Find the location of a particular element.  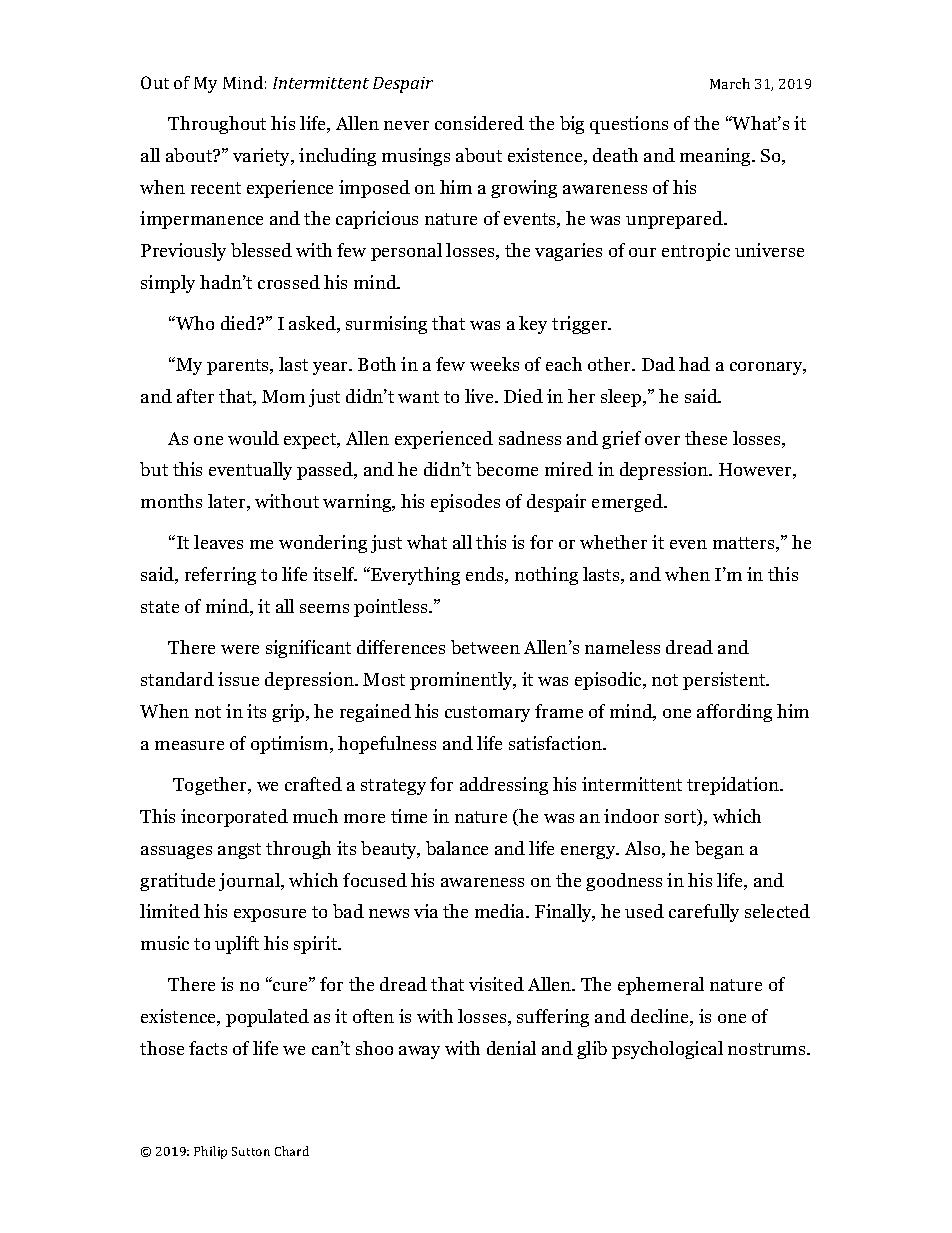

March is located at coordinates (730, 83).
